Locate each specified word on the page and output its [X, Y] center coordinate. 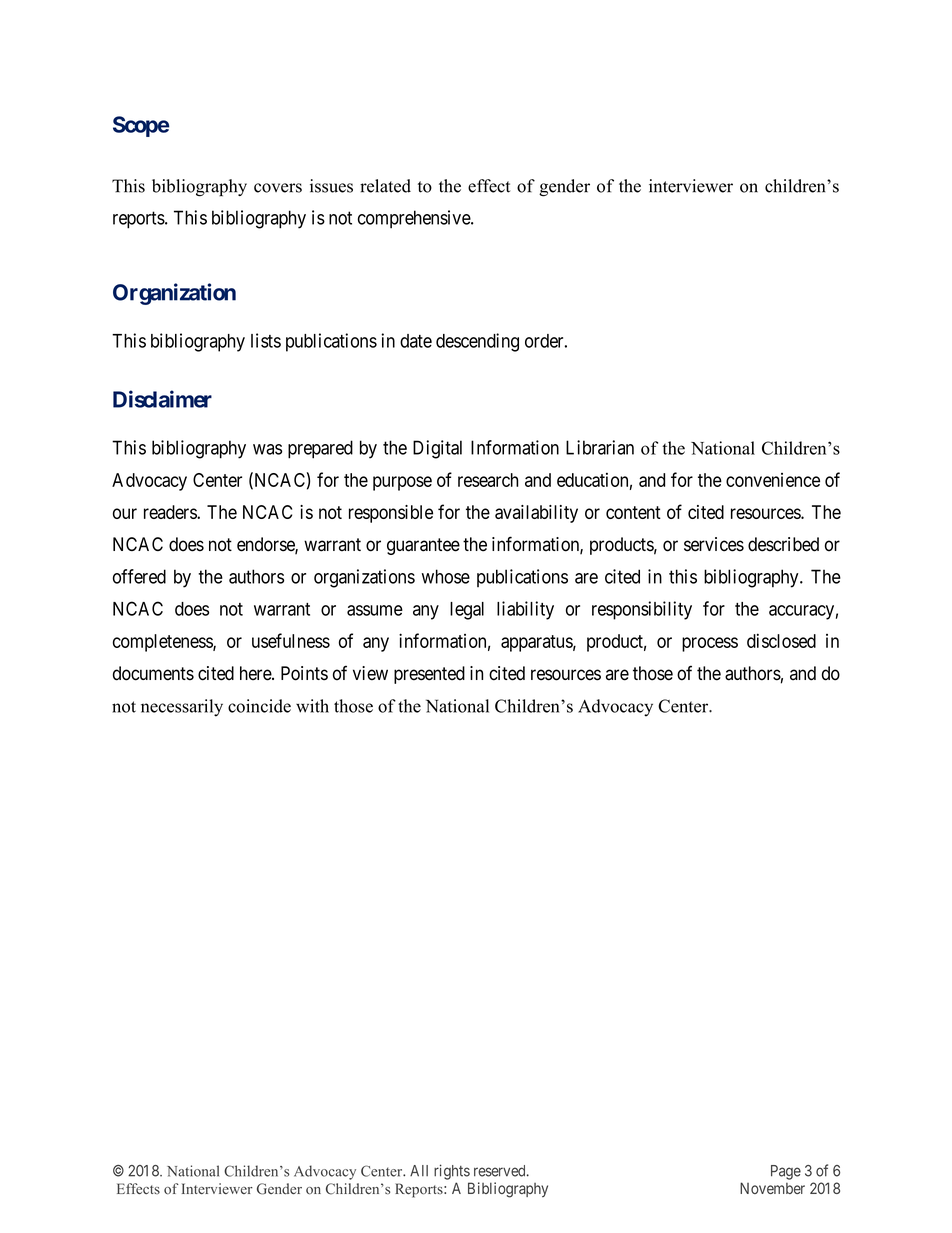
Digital [437, 449]
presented [429, 675]
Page [786, 1172]
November [772, 1188]
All [419, 1171]
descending [477, 342]
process [710, 644]
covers [278, 188]
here [256, 673]
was [267, 449]
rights [452, 1172]
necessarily [182, 708]
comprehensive [415, 219]
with [312, 706]
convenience [773, 480]
